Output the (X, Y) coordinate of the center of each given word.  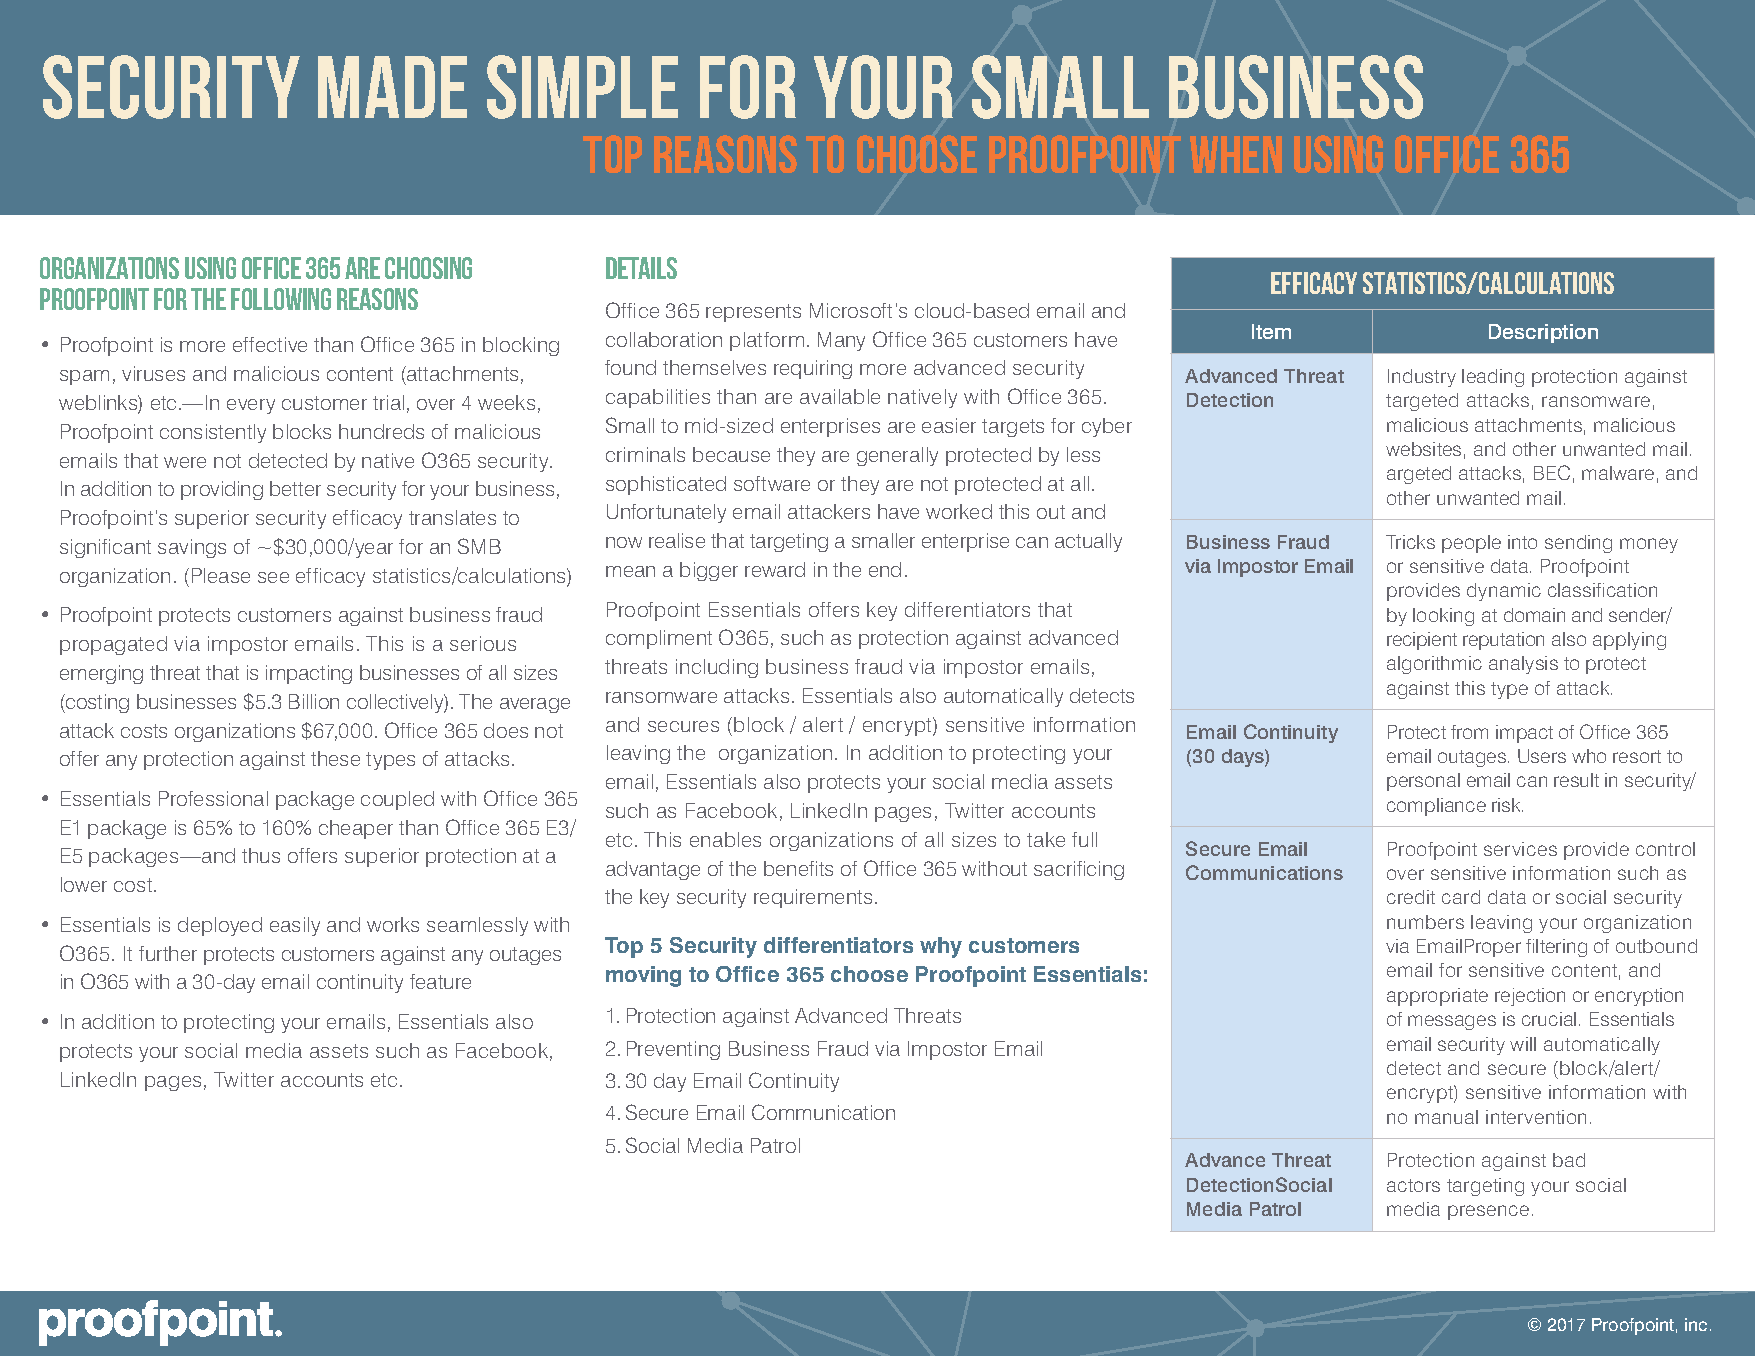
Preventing (673, 1050)
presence (1488, 1212)
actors (1413, 1185)
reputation (1503, 641)
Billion (314, 701)
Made (392, 87)
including (717, 668)
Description (1543, 333)
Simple (582, 87)
